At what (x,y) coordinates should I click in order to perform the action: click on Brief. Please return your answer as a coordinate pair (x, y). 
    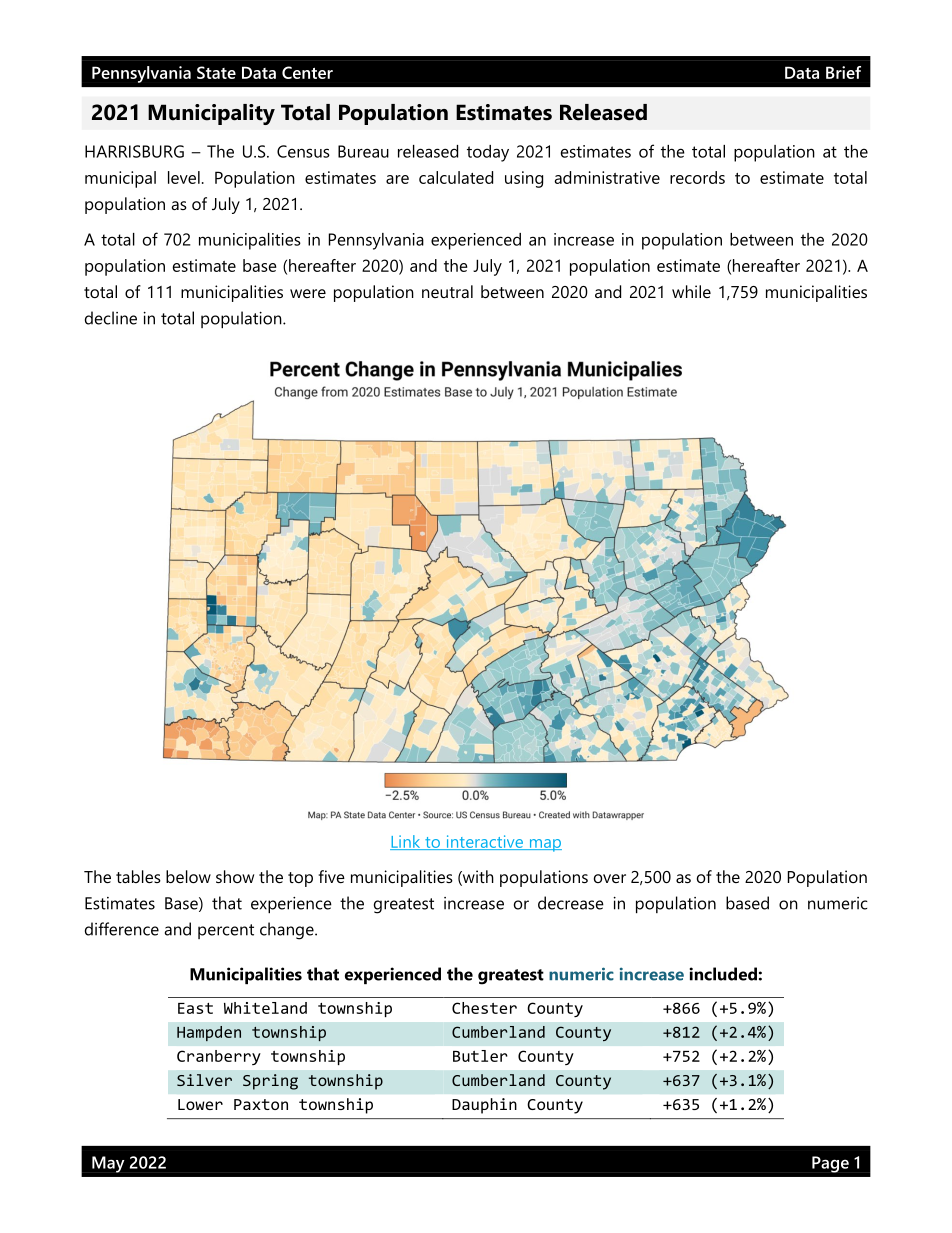
    Looking at the image, I should click on (843, 72).
